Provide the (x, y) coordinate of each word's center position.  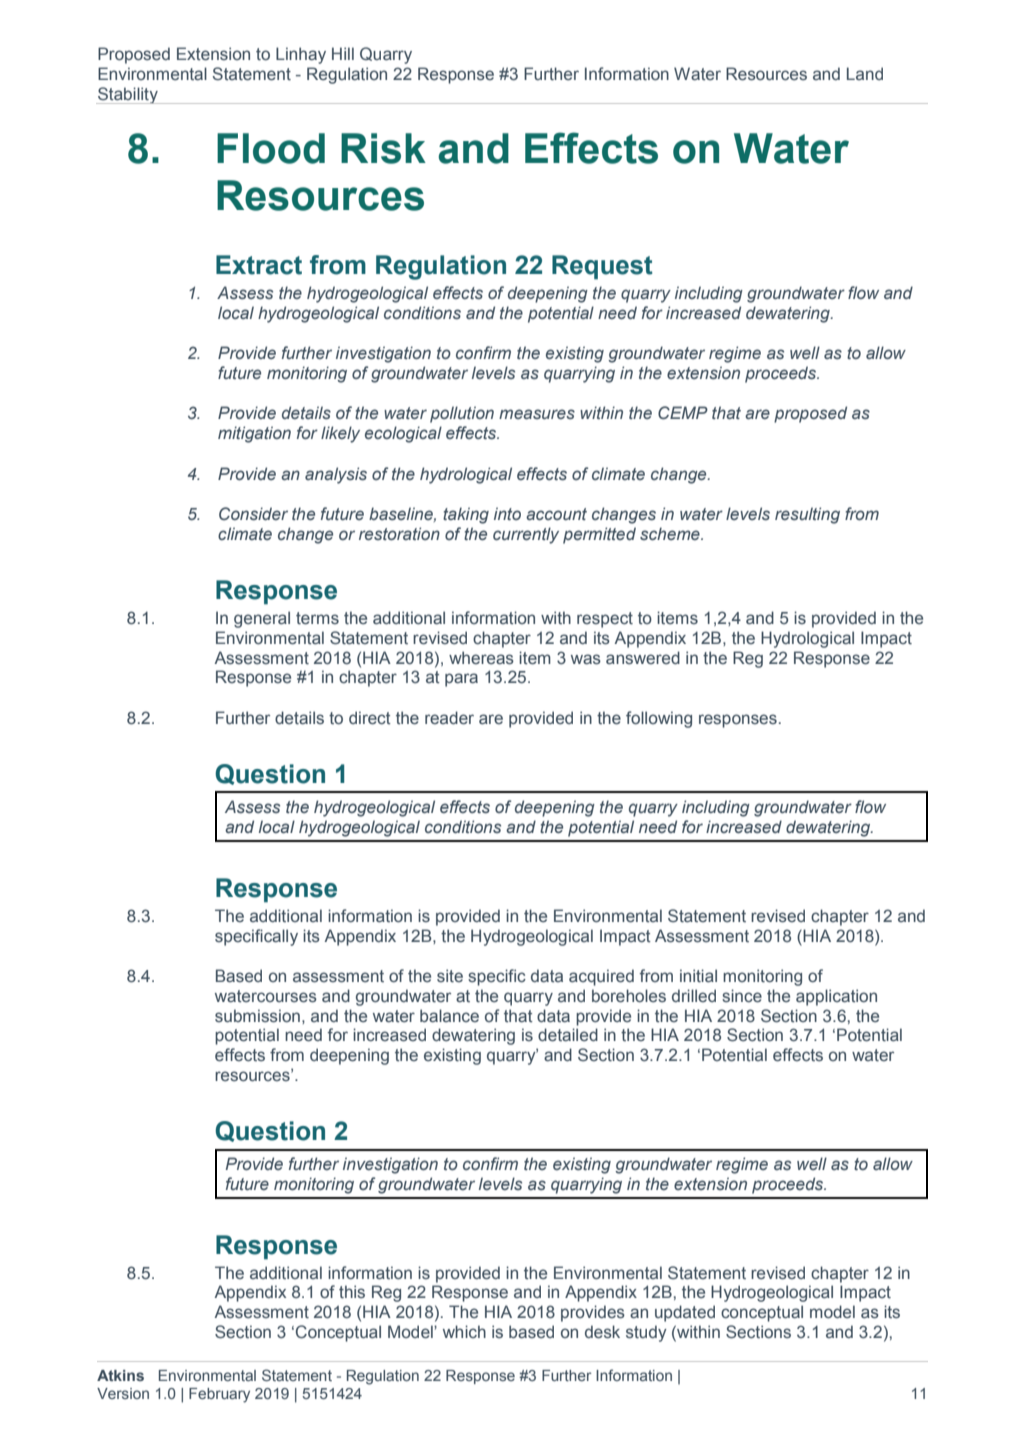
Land (865, 73)
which (464, 1331)
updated (685, 1313)
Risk (383, 148)
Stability (128, 95)
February (219, 1395)
